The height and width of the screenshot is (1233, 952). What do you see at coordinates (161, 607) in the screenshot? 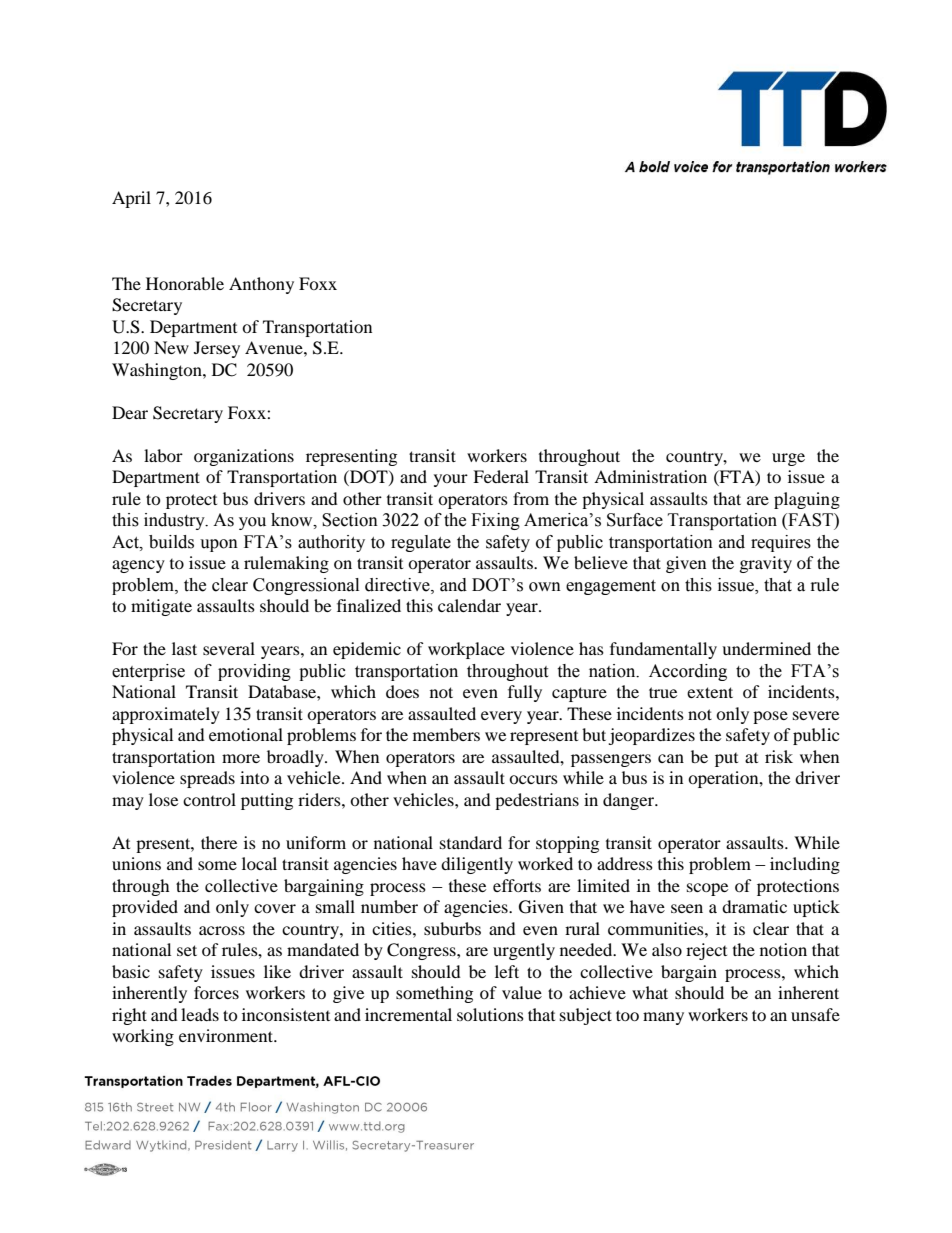
I see `mitigate` at bounding box center [161, 607].
